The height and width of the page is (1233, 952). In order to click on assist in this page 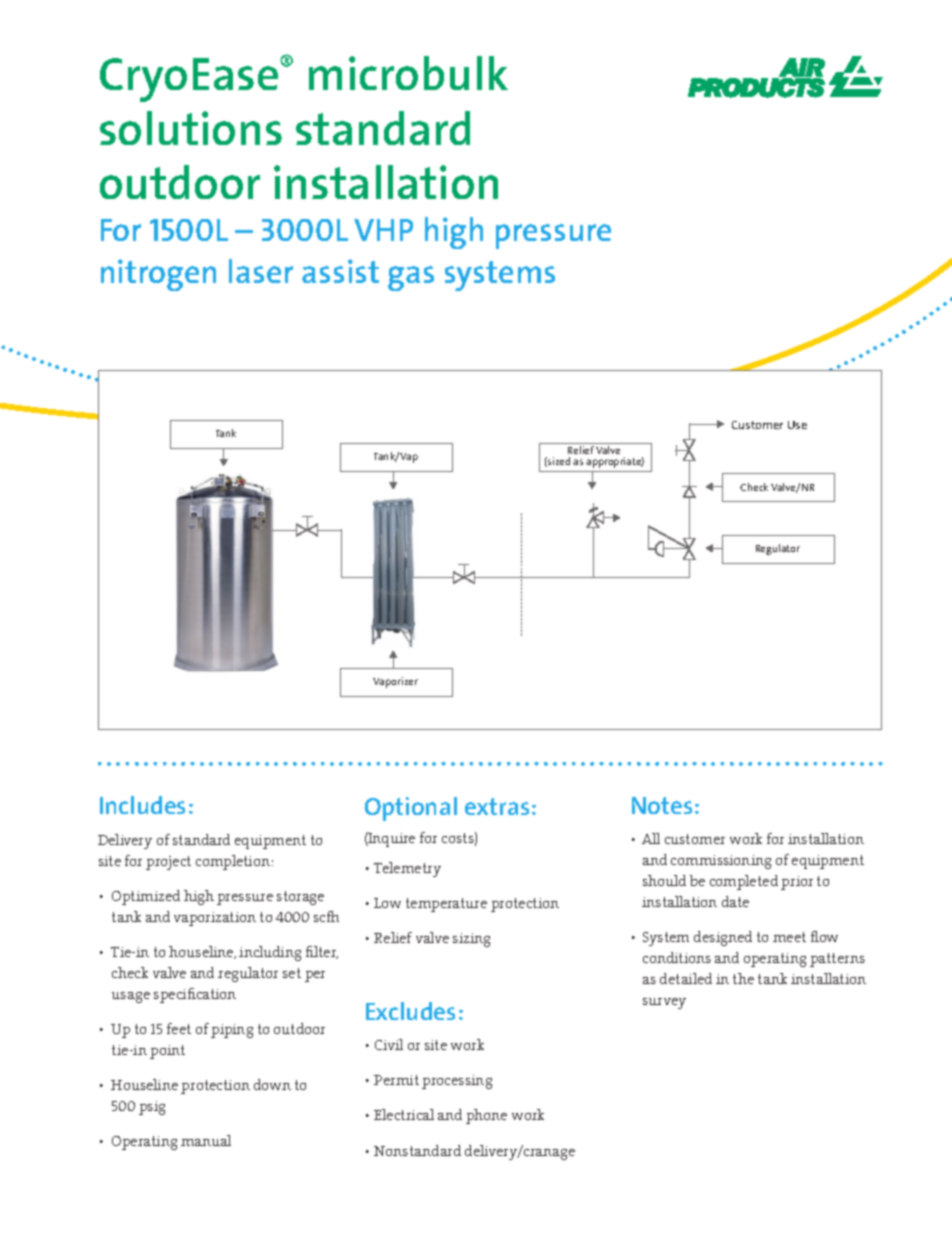, I will do `click(340, 271)`.
